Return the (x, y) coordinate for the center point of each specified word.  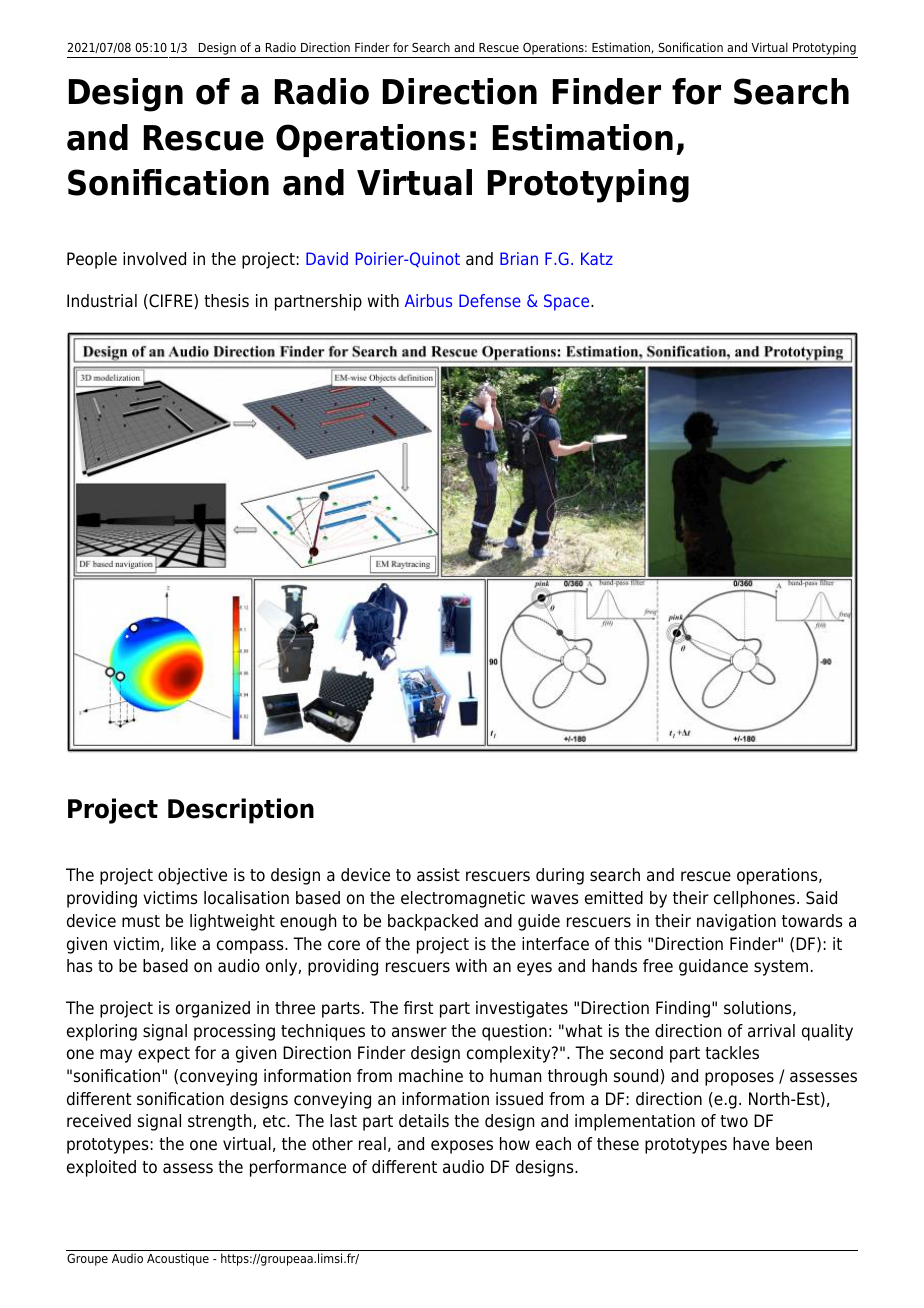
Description (241, 811)
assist (438, 875)
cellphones (754, 899)
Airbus (428, 300)
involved (154, 259)
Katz (597, 258)
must (141, 921)
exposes (462, 1147)
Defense (490, 300)
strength (221, 1122)
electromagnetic (463, 899)
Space (568, 302)
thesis (226, 301)
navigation (736, 922)
